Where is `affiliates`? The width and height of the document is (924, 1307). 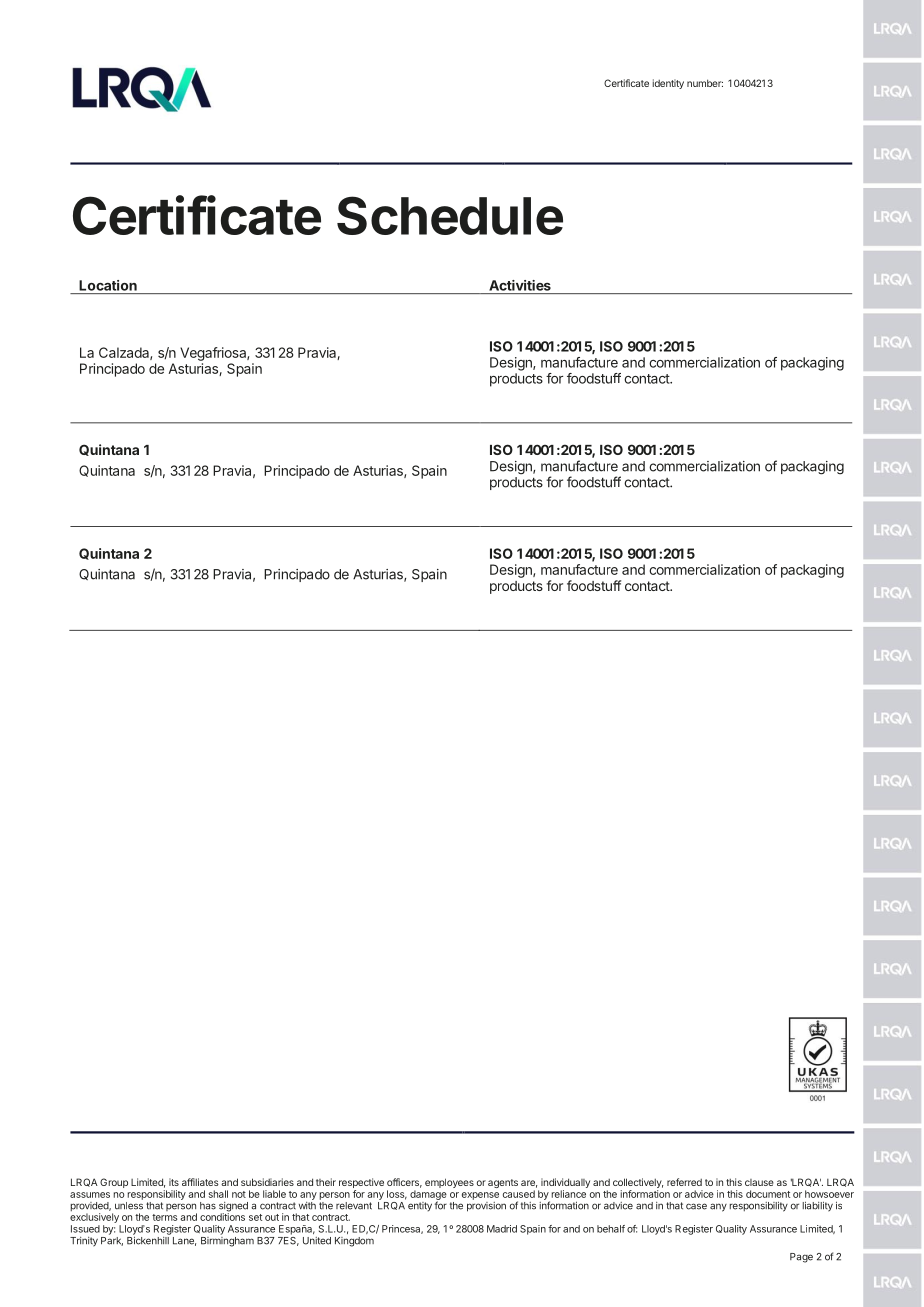
affiliates is located at coordinates (200, 1182).
